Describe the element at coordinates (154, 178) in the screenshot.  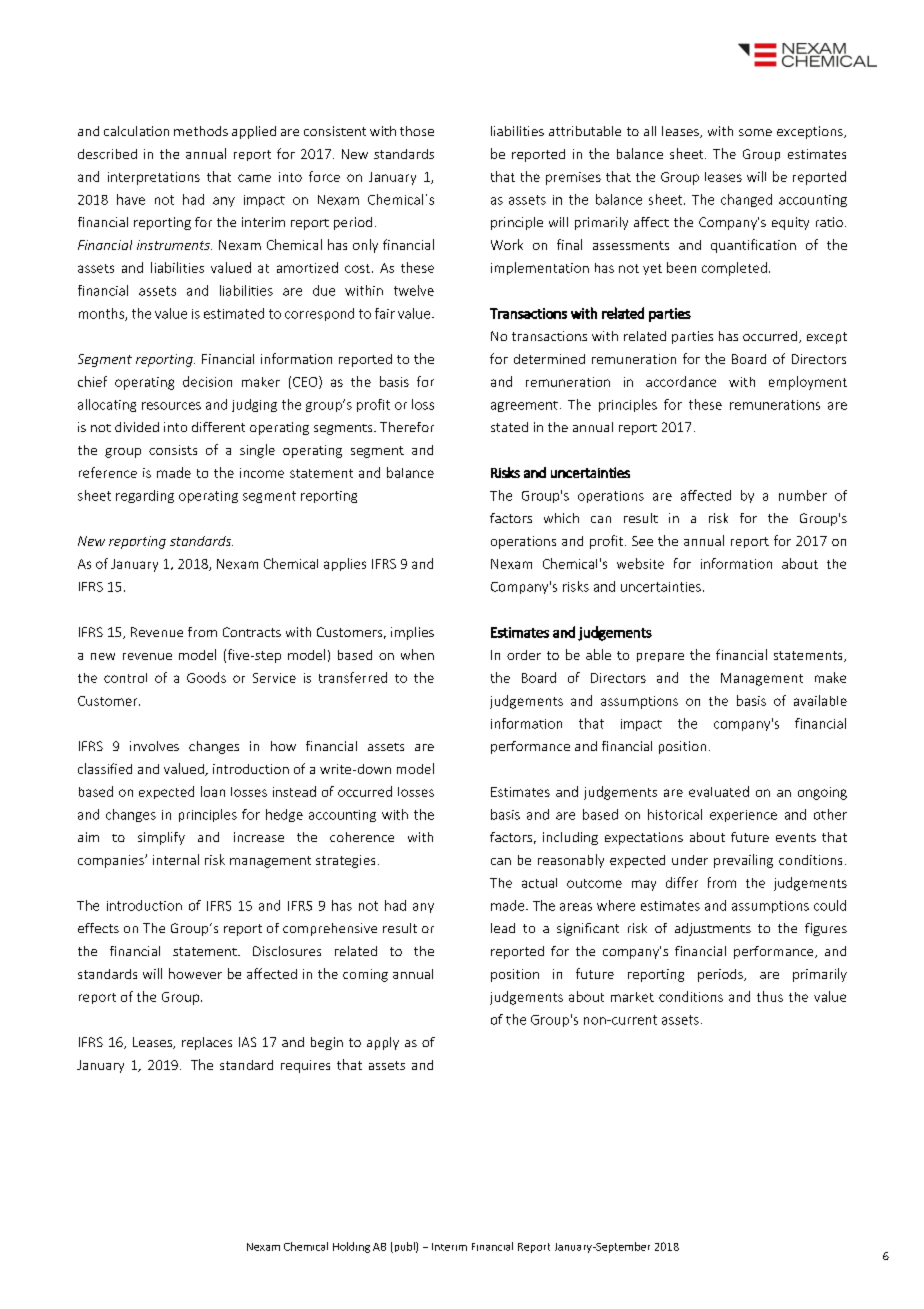
I see `interpretations` at that location.
